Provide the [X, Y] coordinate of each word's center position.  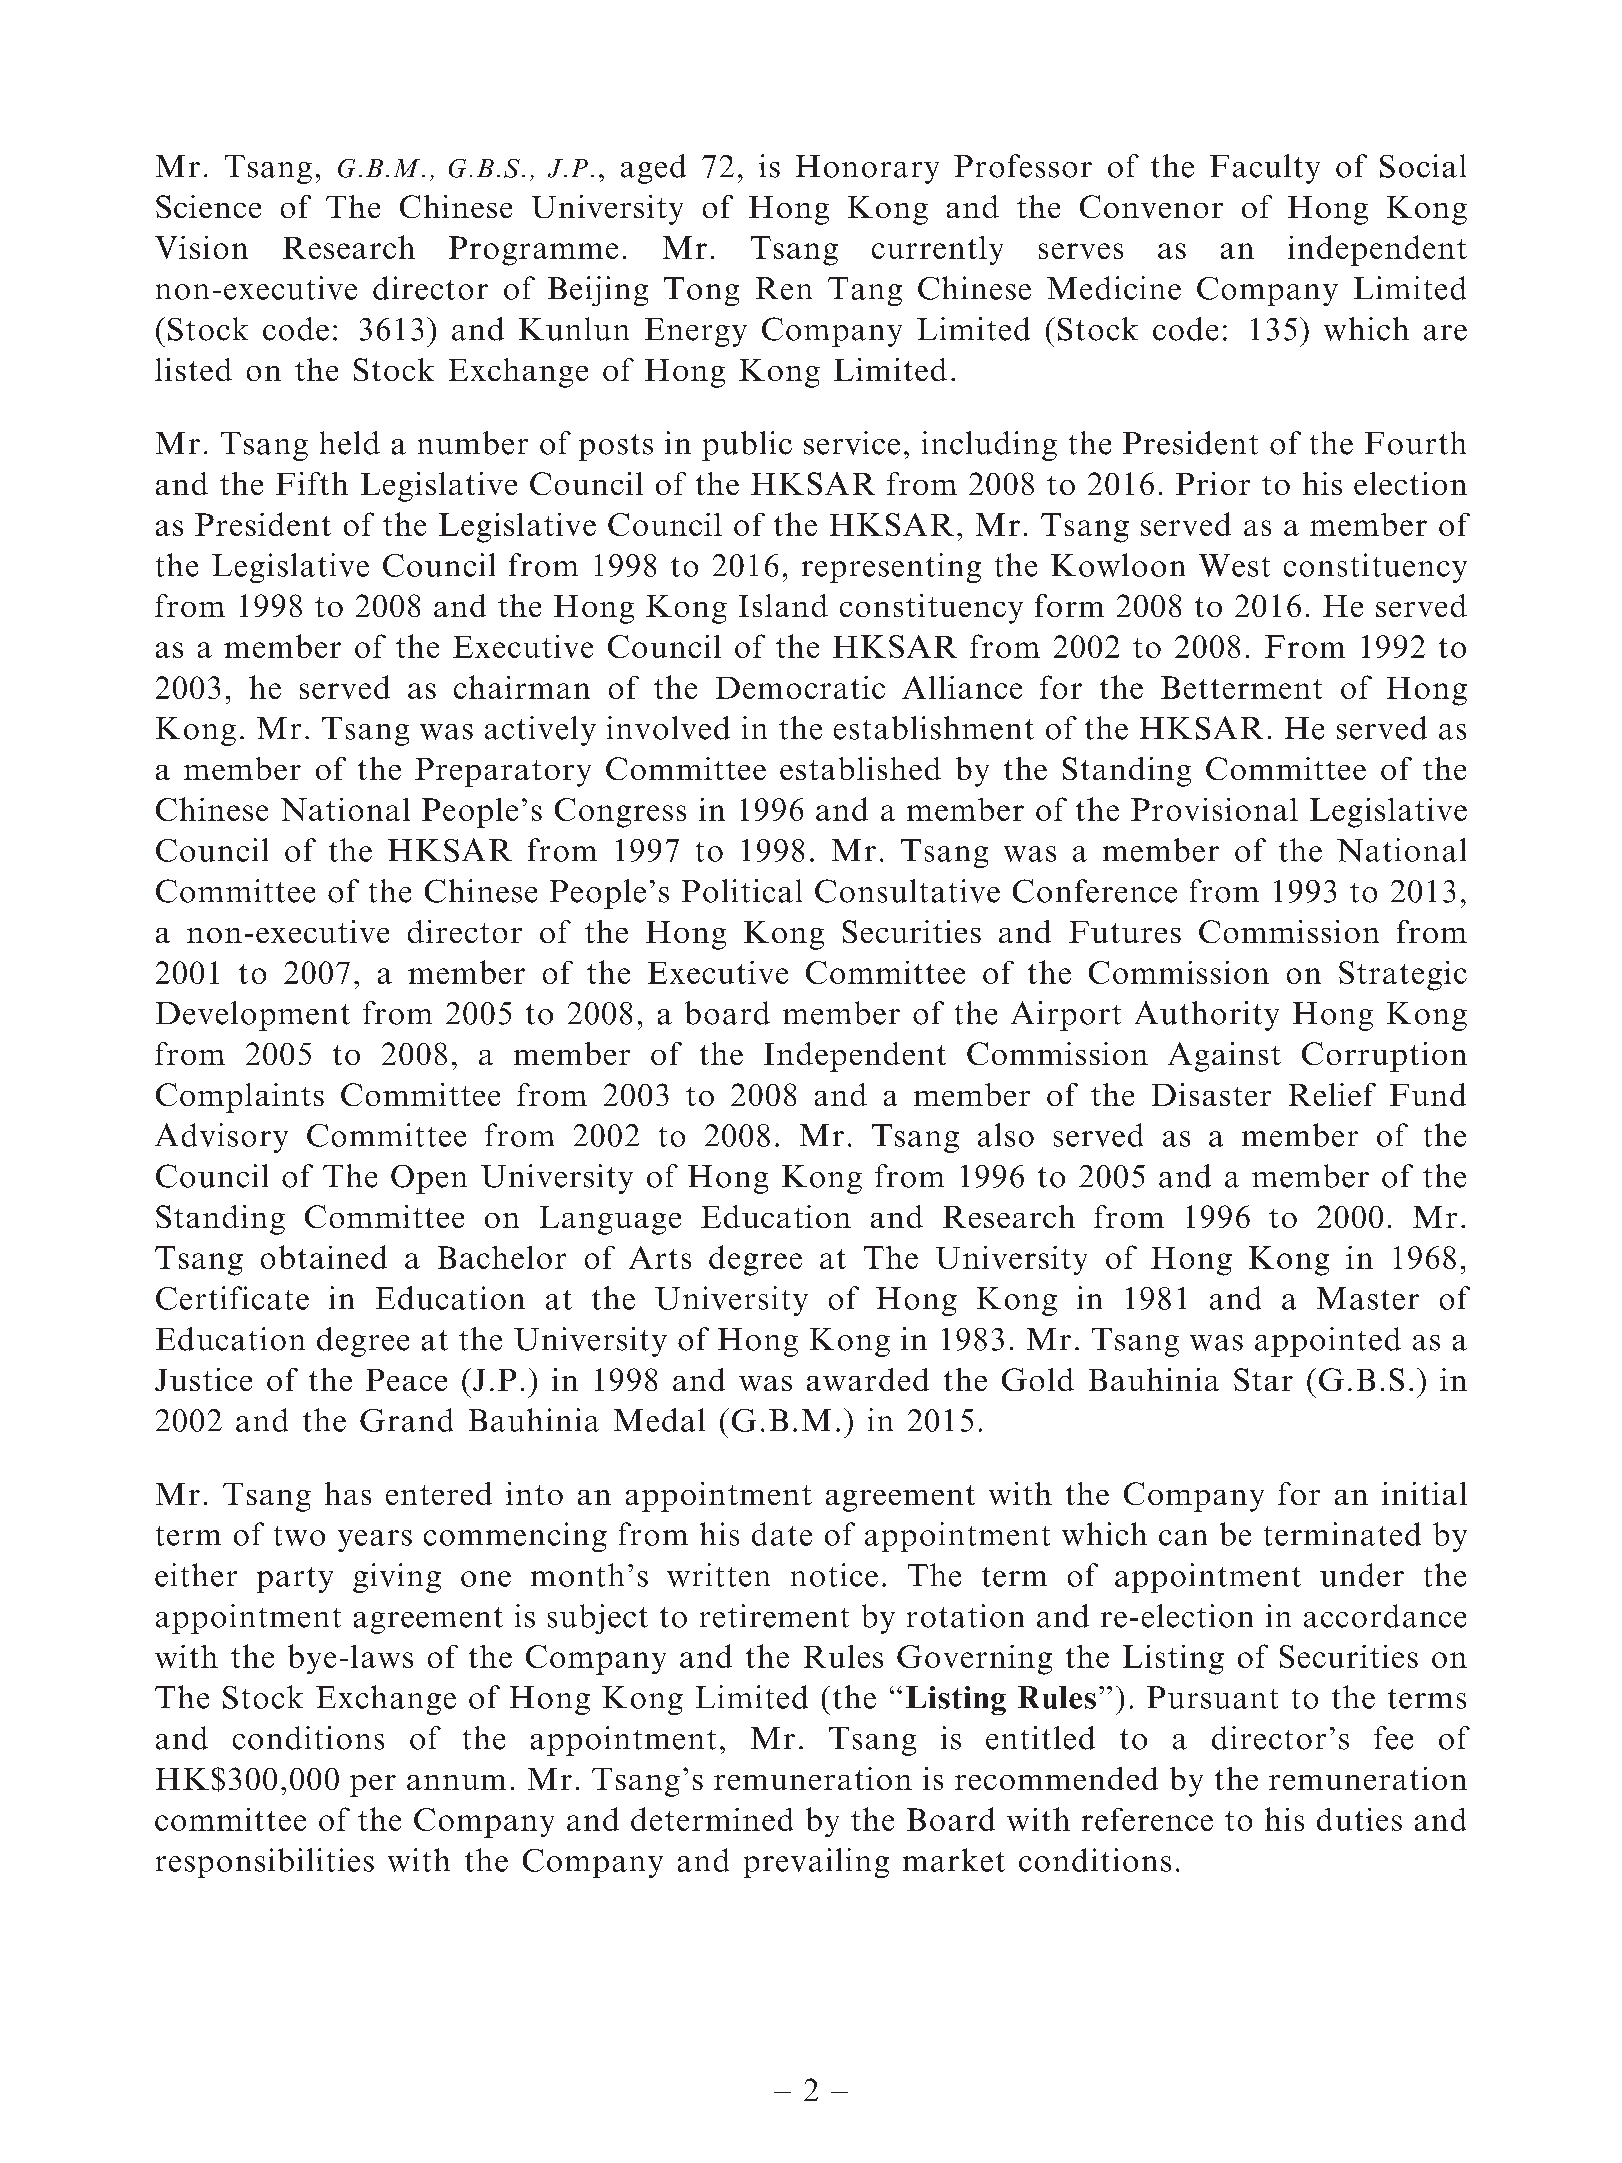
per [373, 1786]
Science [208, 206]
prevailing [816, 1863]
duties [1359, 1819]
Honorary [867, 169]
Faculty [1265, 169]
